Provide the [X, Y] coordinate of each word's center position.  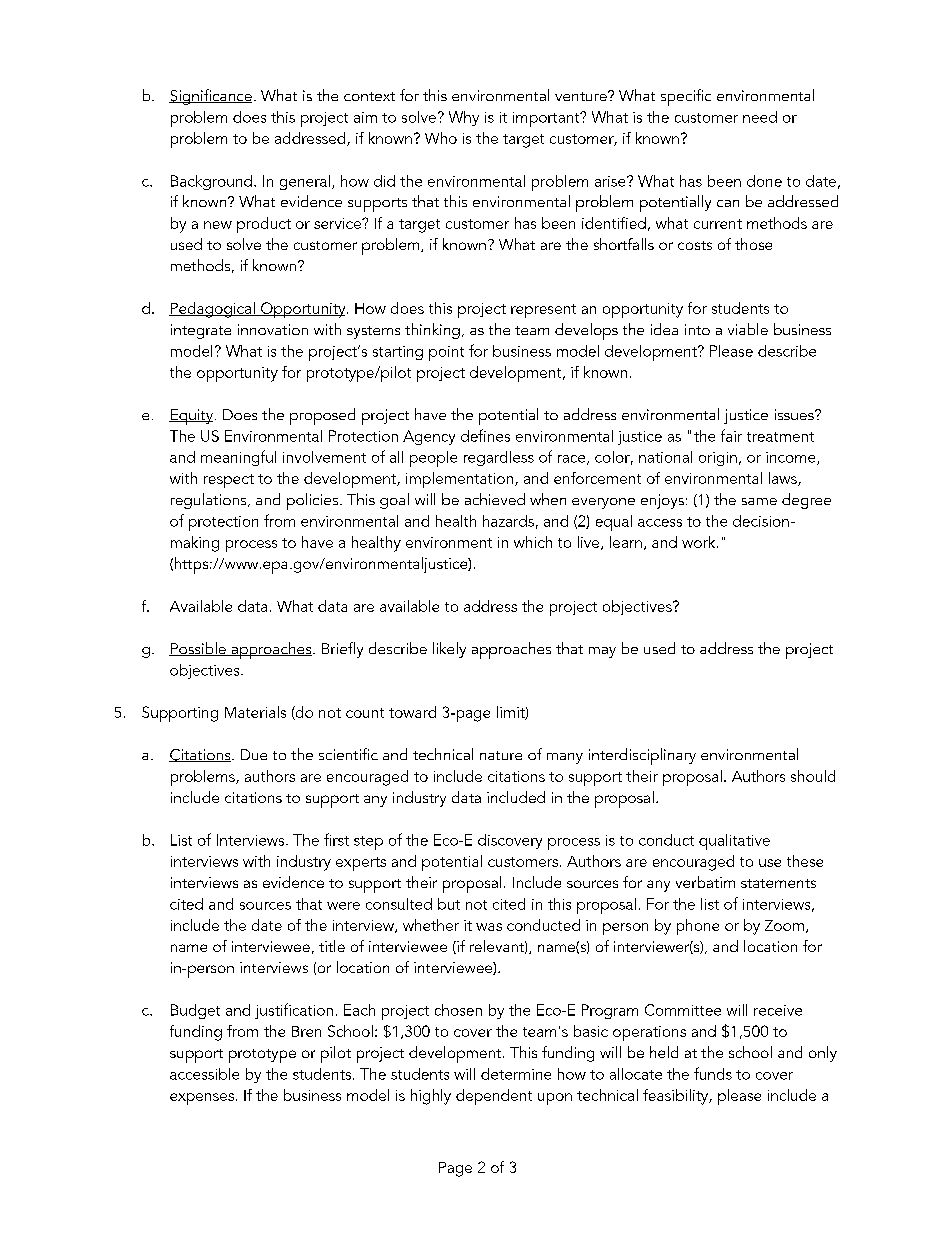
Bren [306, 1031]
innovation [273, 329]
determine [516, 1074]
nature [501, 755]
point [446, 353]
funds [713, 1073]
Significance [210, 97]
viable [748, 329]
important [547, 119]
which [533, 542]
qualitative [734, 842]
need [760, 117]
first [336, 839]
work [700, 542]
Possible [198, 649]
